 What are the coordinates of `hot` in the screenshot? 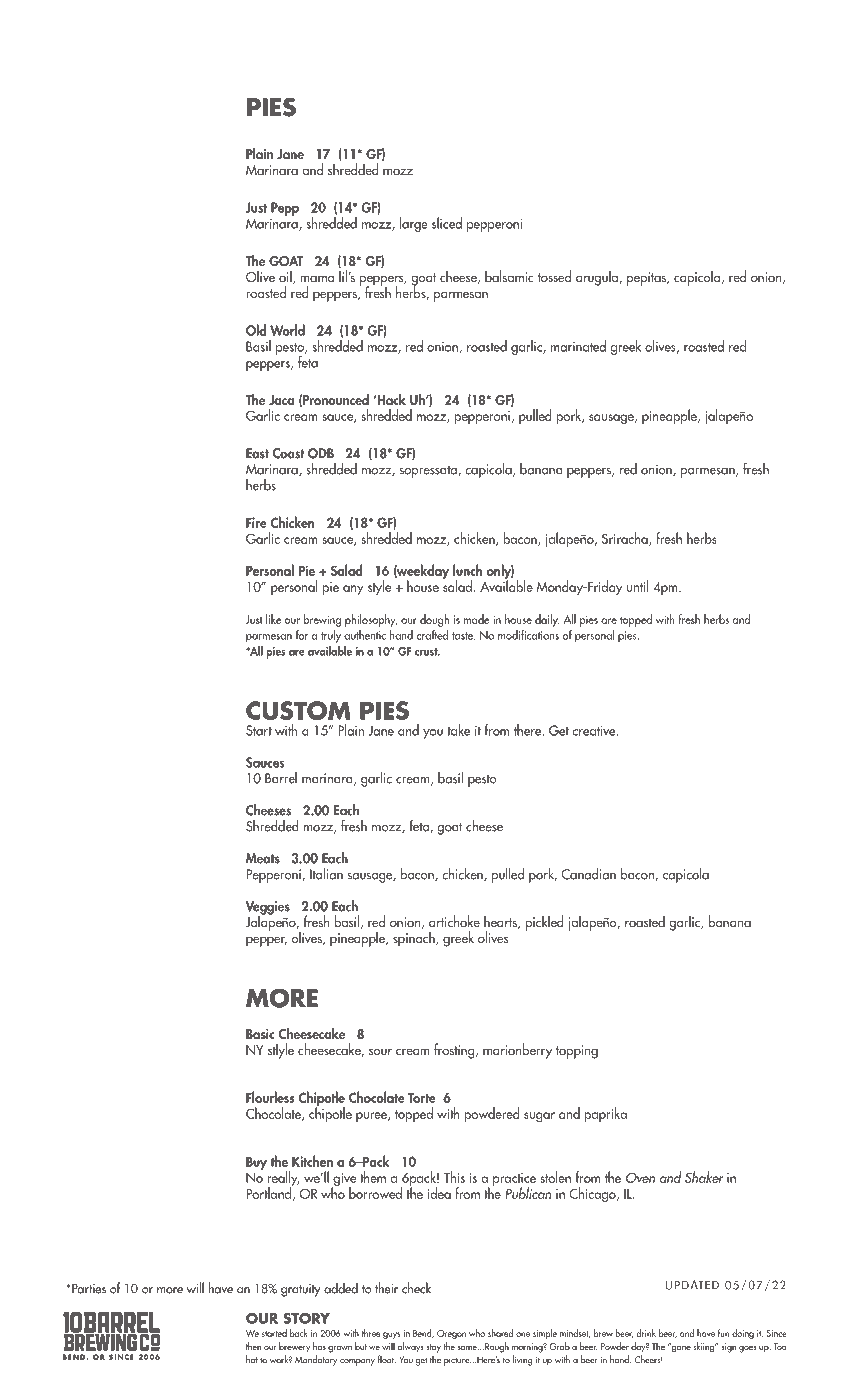 It's located at (252, 1359).
